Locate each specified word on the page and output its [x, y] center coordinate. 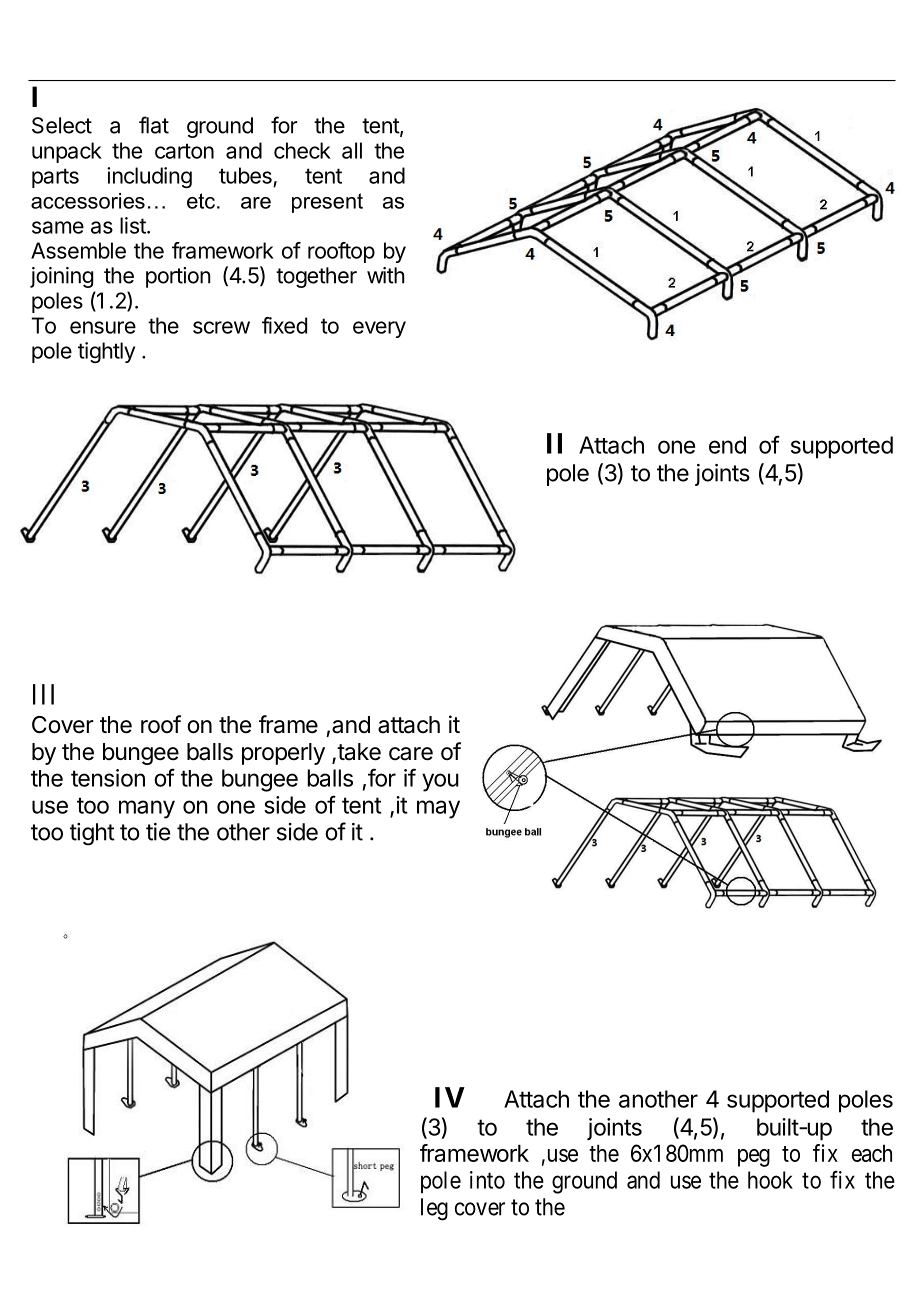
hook [770, 1180]
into [487, 1180]
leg [434, 1209]
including [149, 177]
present [327, 203]
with [386, 275]
